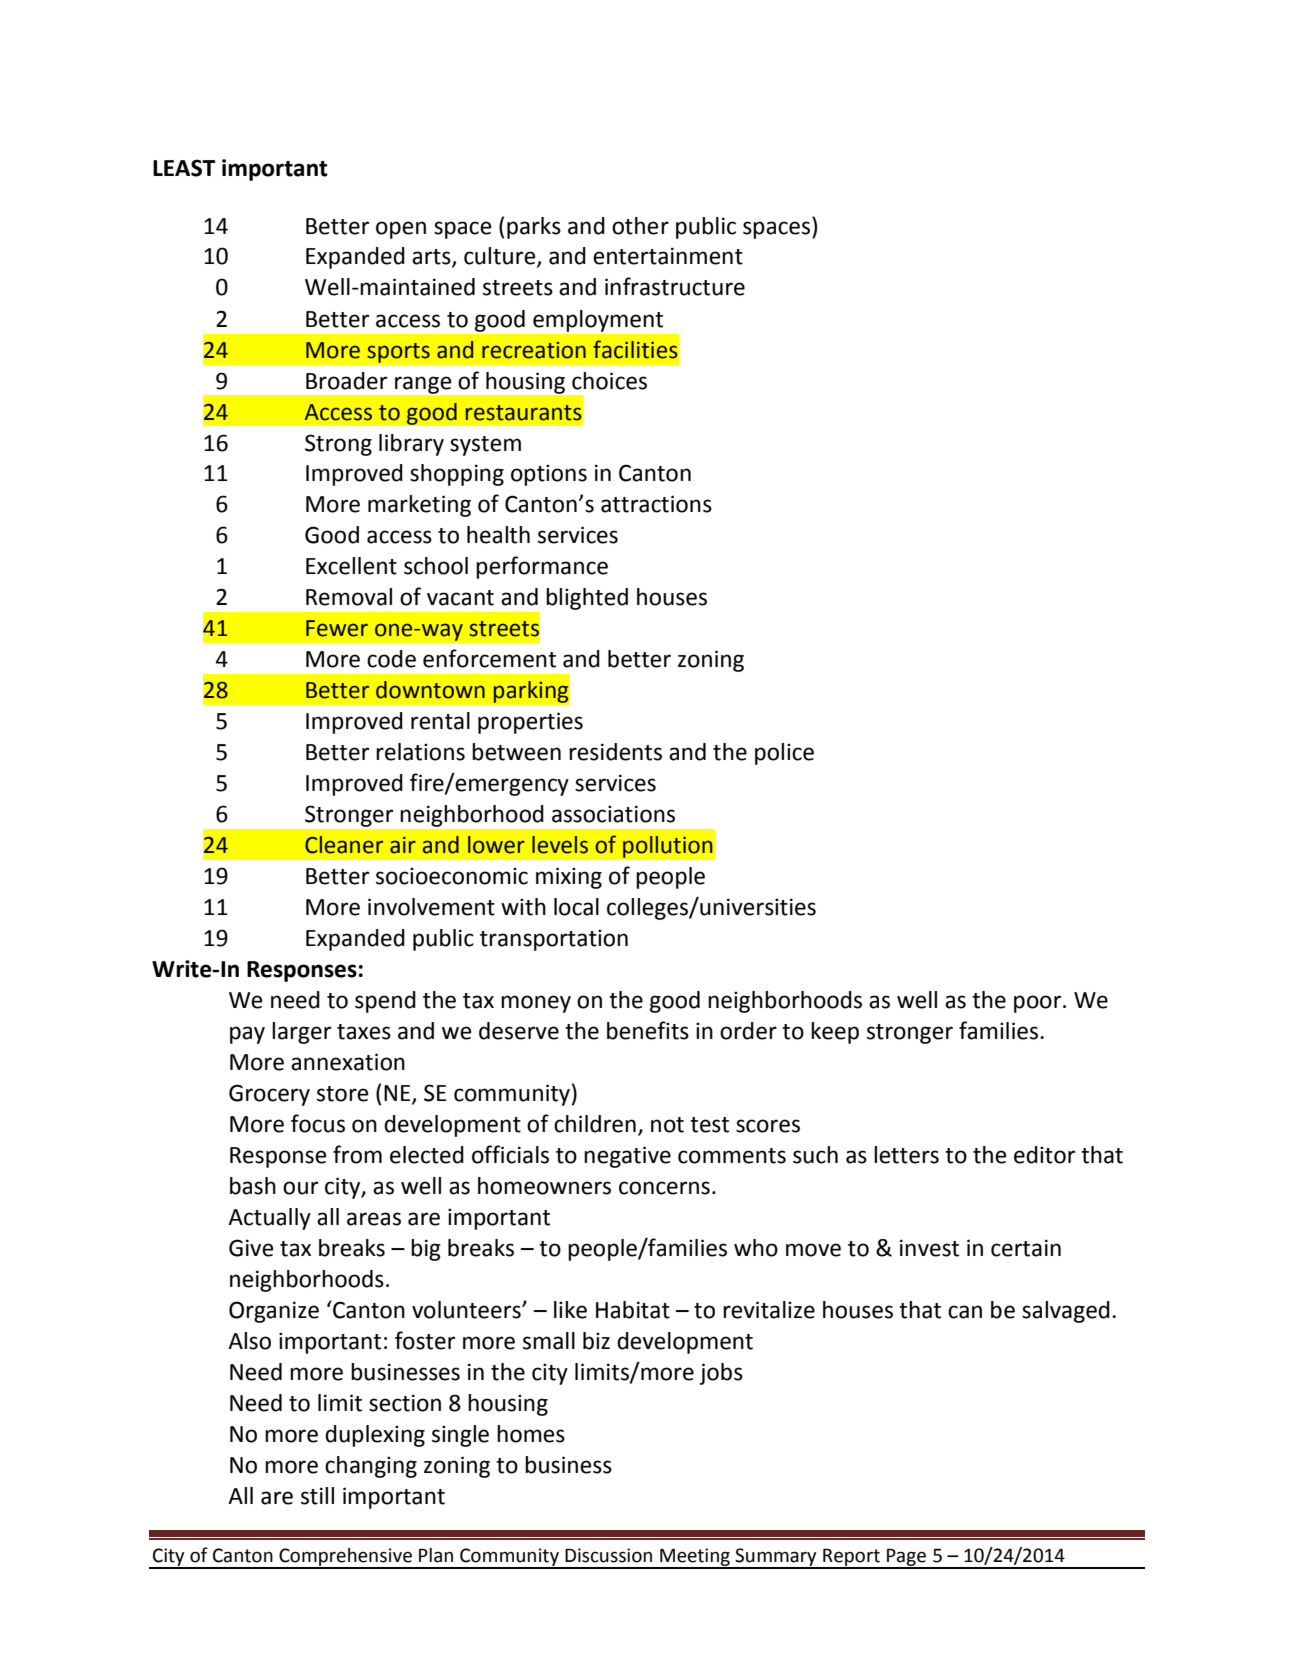  Describe the element at coordinates (608, 1555) in the document. I see `Discussion` at that location.
